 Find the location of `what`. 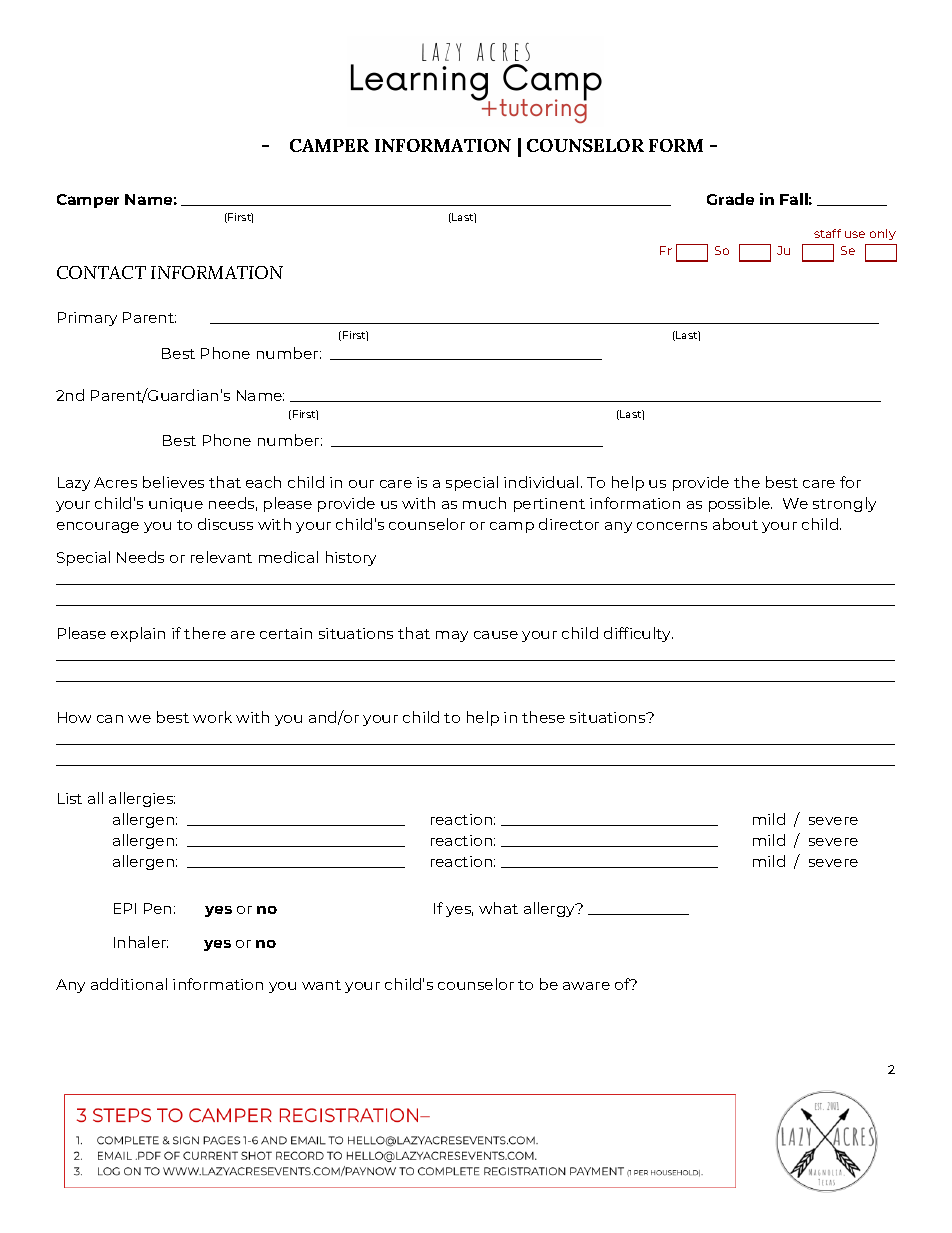

what is located at coordinates (498, 908).
